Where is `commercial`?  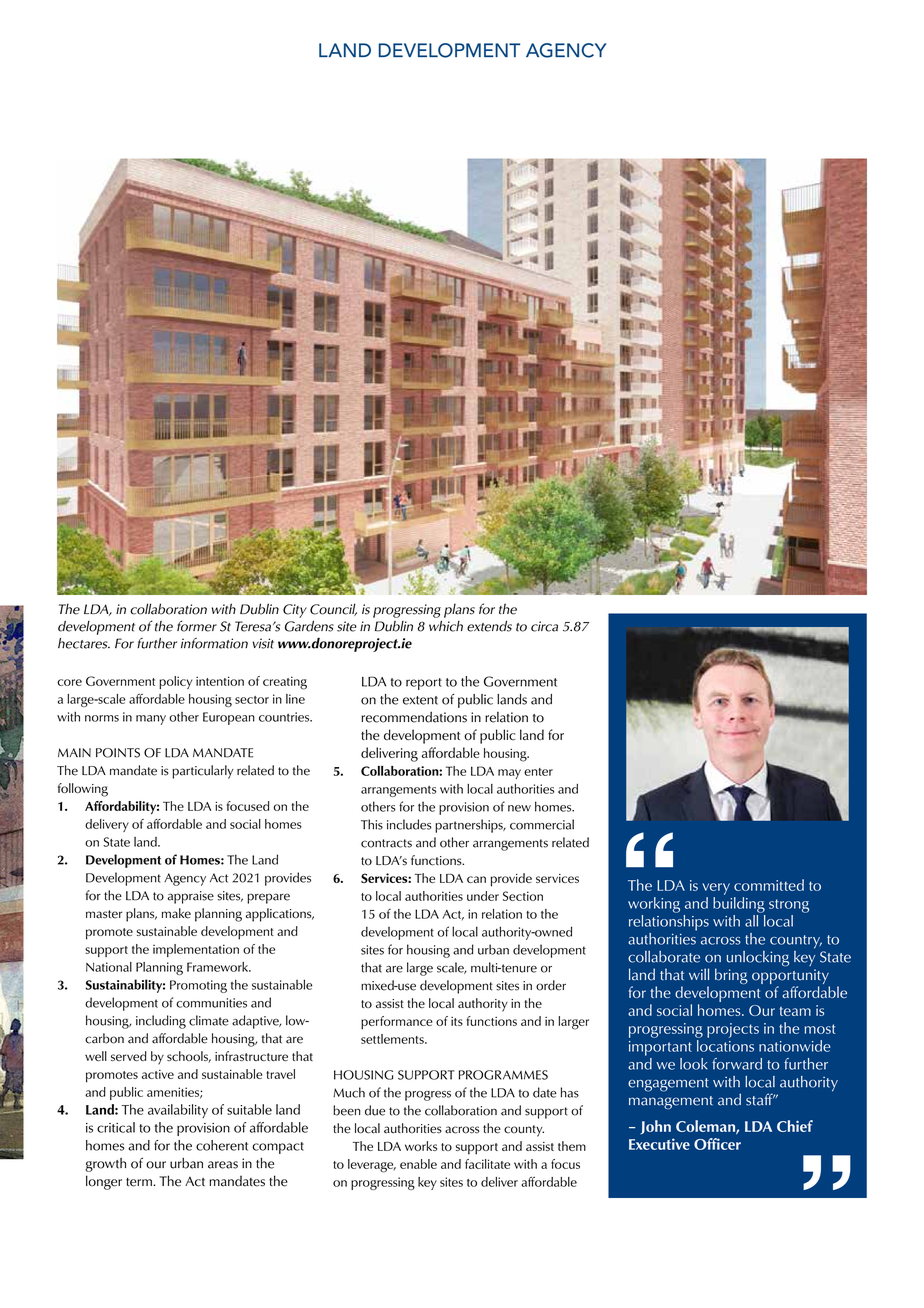 commercial is located at coordinates (542, 824).
